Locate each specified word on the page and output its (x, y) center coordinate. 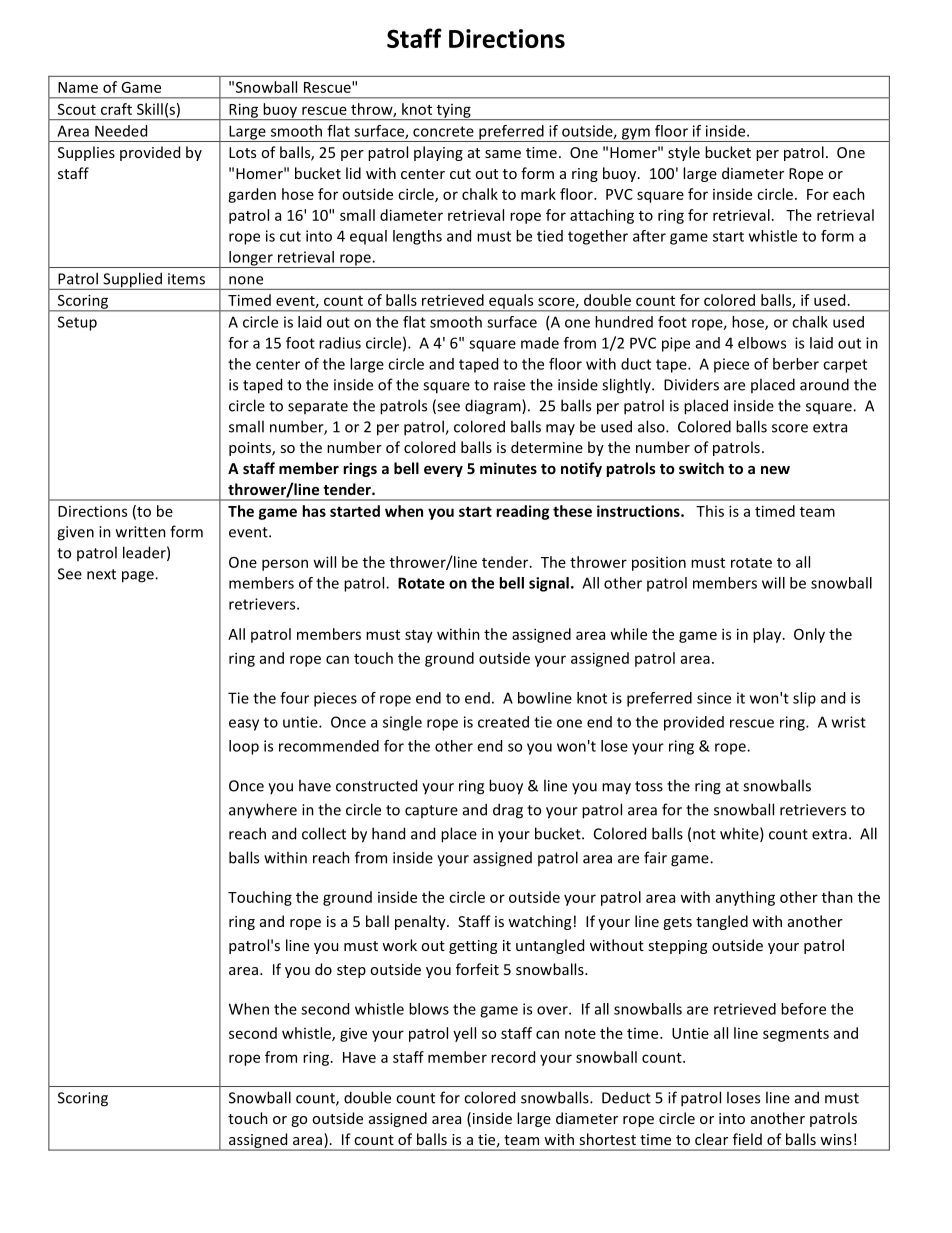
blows (429, 1009)
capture (431, 811)
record (513, 1057)
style (684, 153)
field (747, 1139)
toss (649, 786)
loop (244, 747)
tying (453, 112)
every (443, 471)
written (141, 532)
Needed (121, 131)
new (775, 470)
